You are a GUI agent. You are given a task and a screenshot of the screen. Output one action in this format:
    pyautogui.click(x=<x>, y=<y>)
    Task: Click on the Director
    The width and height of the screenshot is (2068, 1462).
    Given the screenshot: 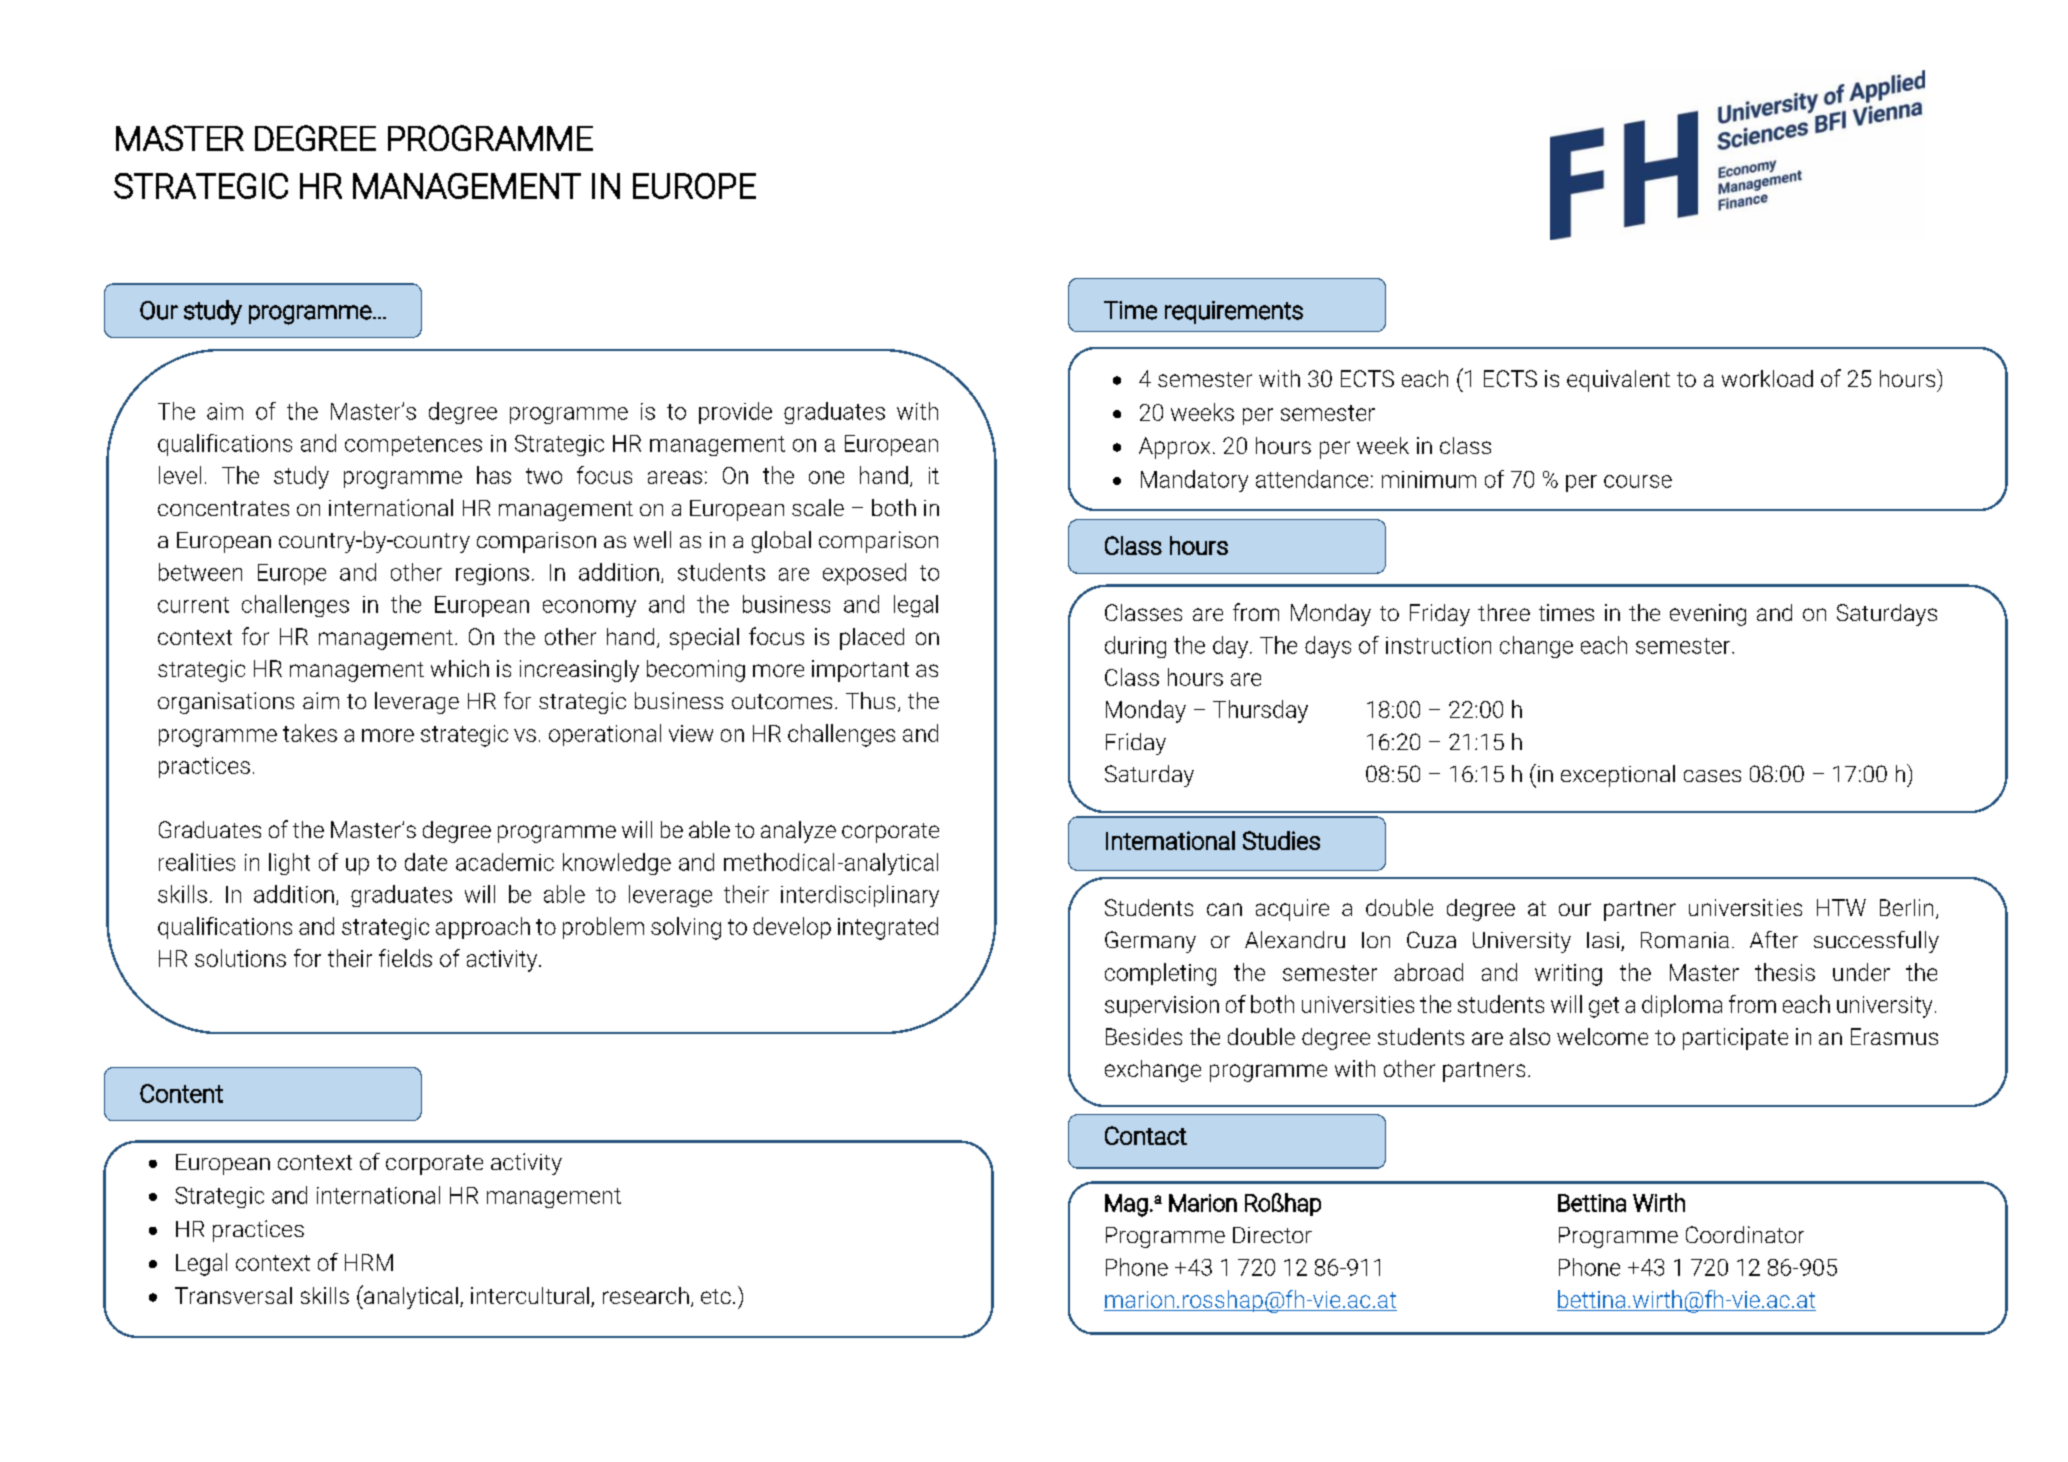 What is the action you would take?
    pyautogui.click(x=1272, y=1235)
